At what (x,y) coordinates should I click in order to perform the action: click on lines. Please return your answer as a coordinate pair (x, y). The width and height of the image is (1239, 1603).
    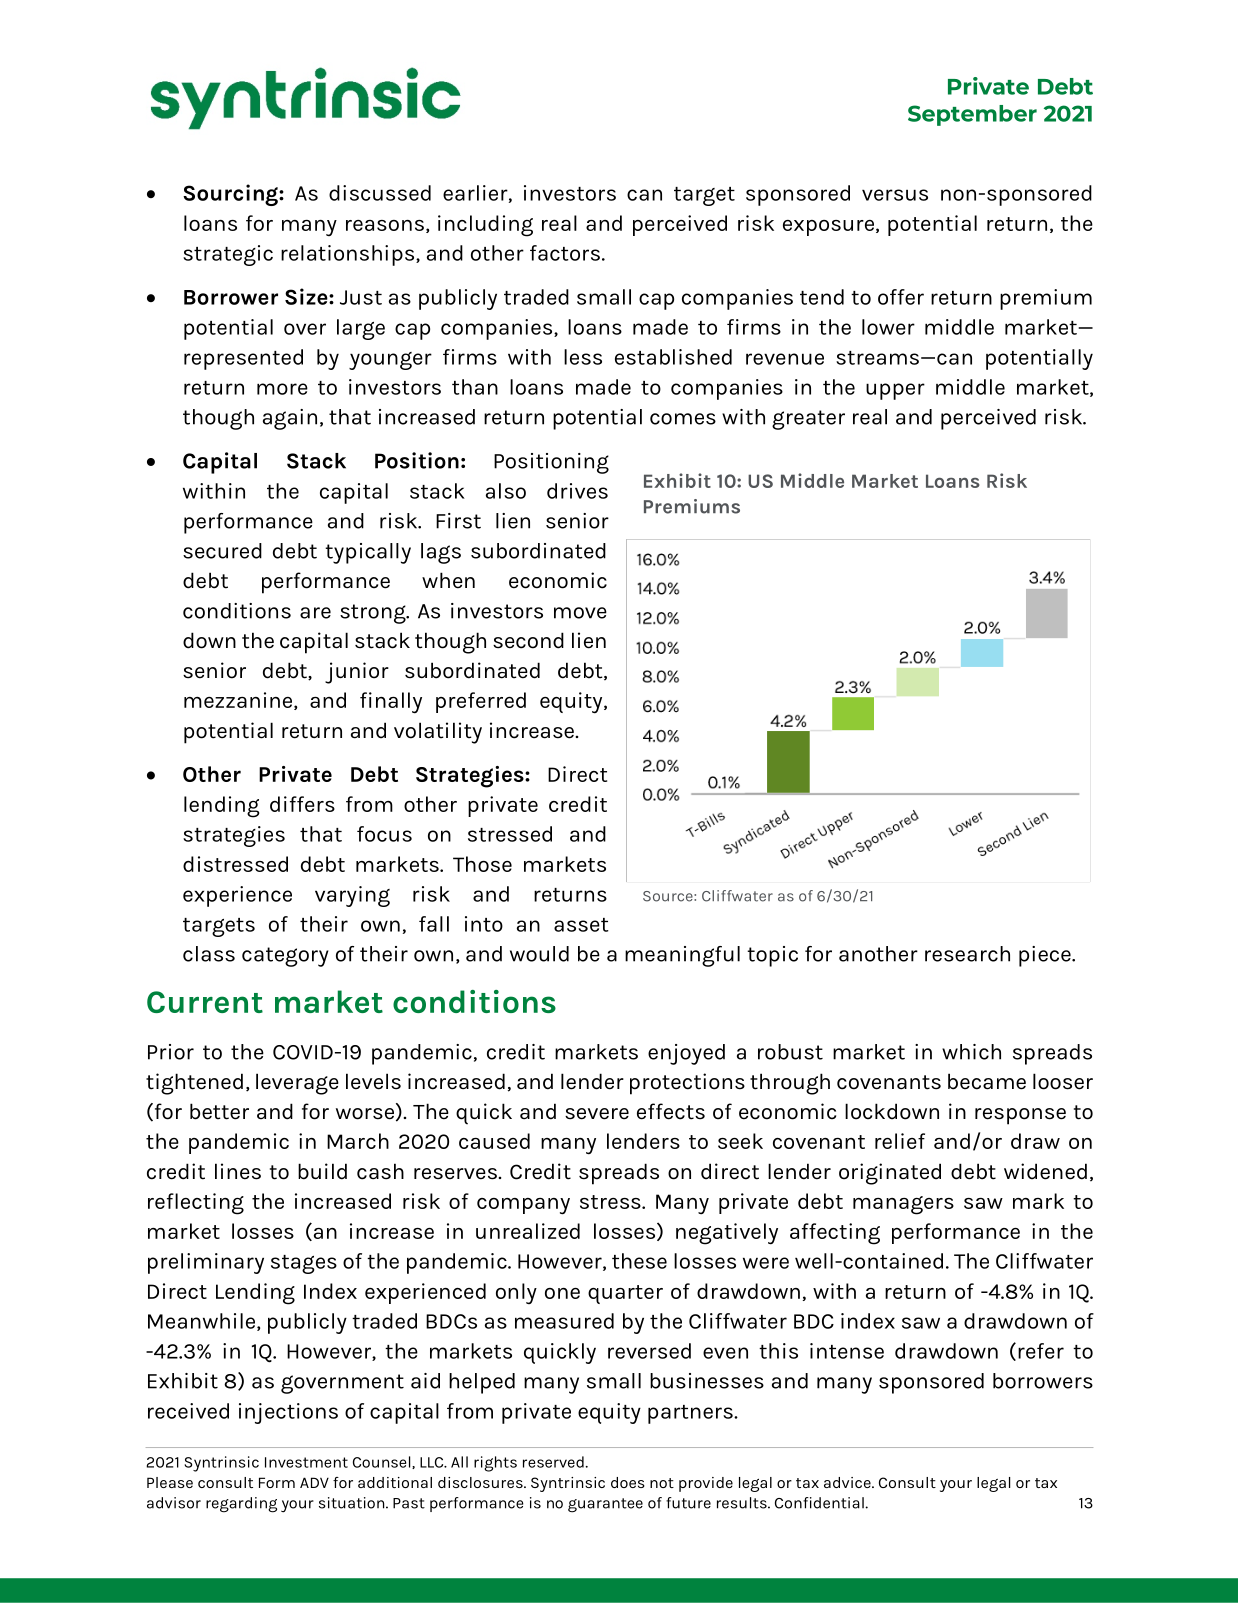
    Looking at the image, I should click on (238, 1171).
